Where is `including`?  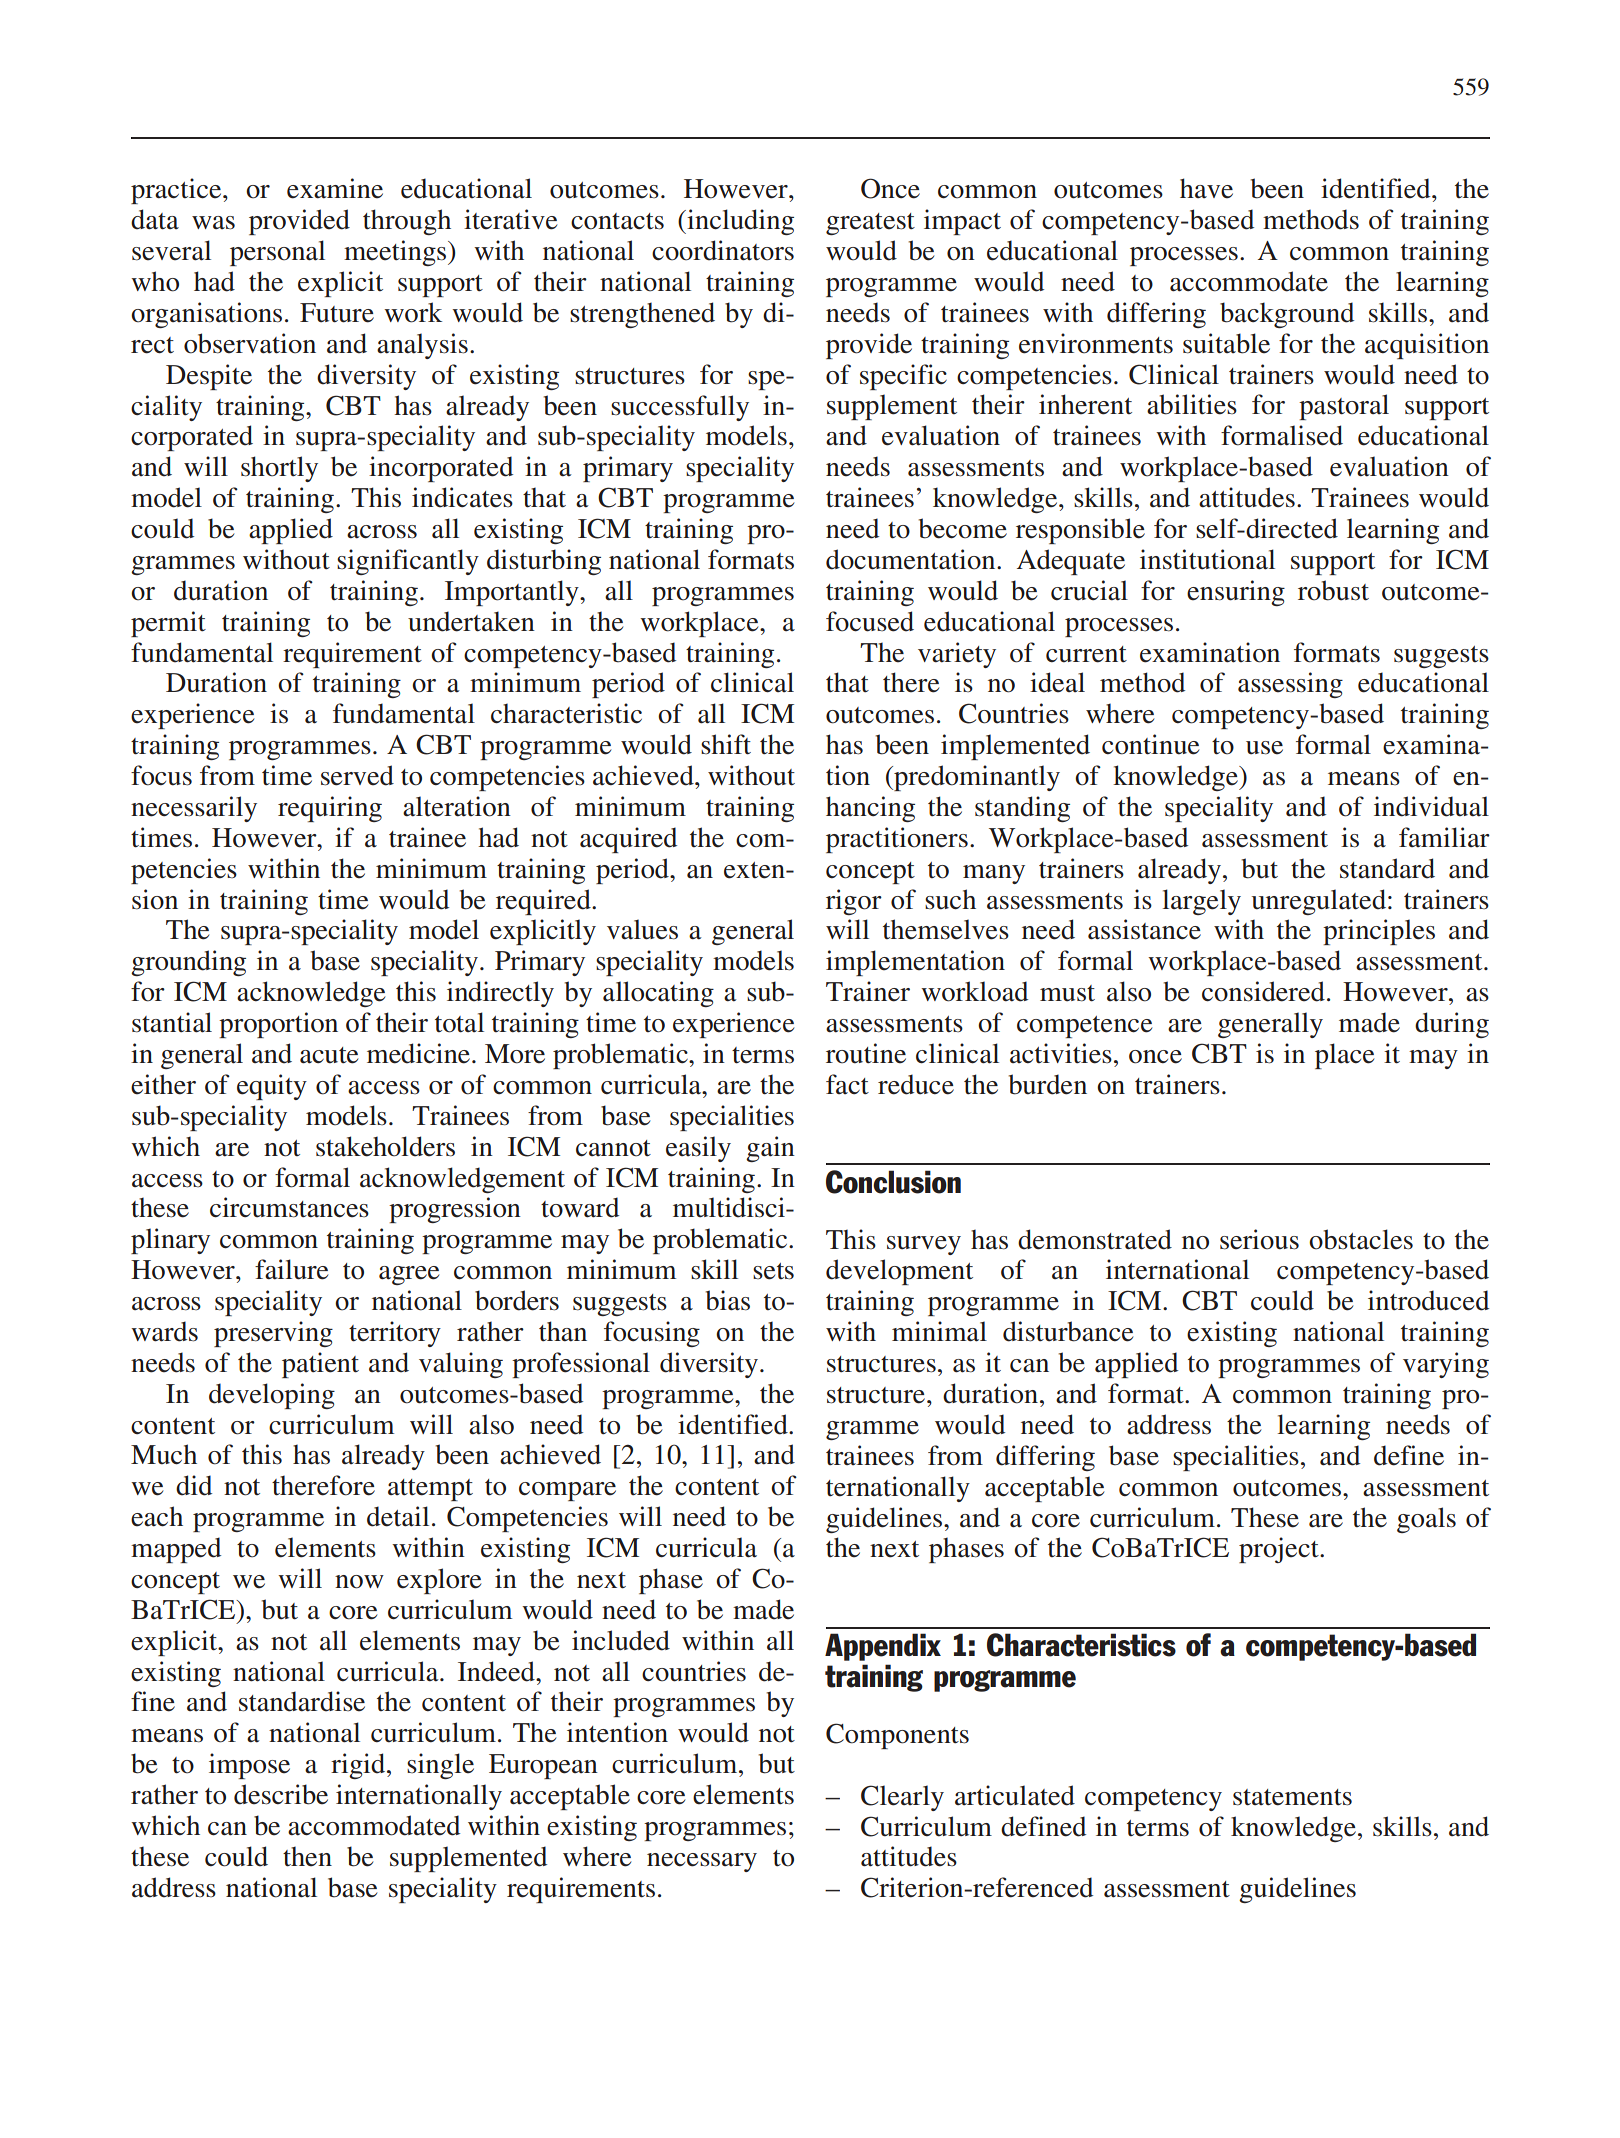
including is located at coordinates (739, 222).
